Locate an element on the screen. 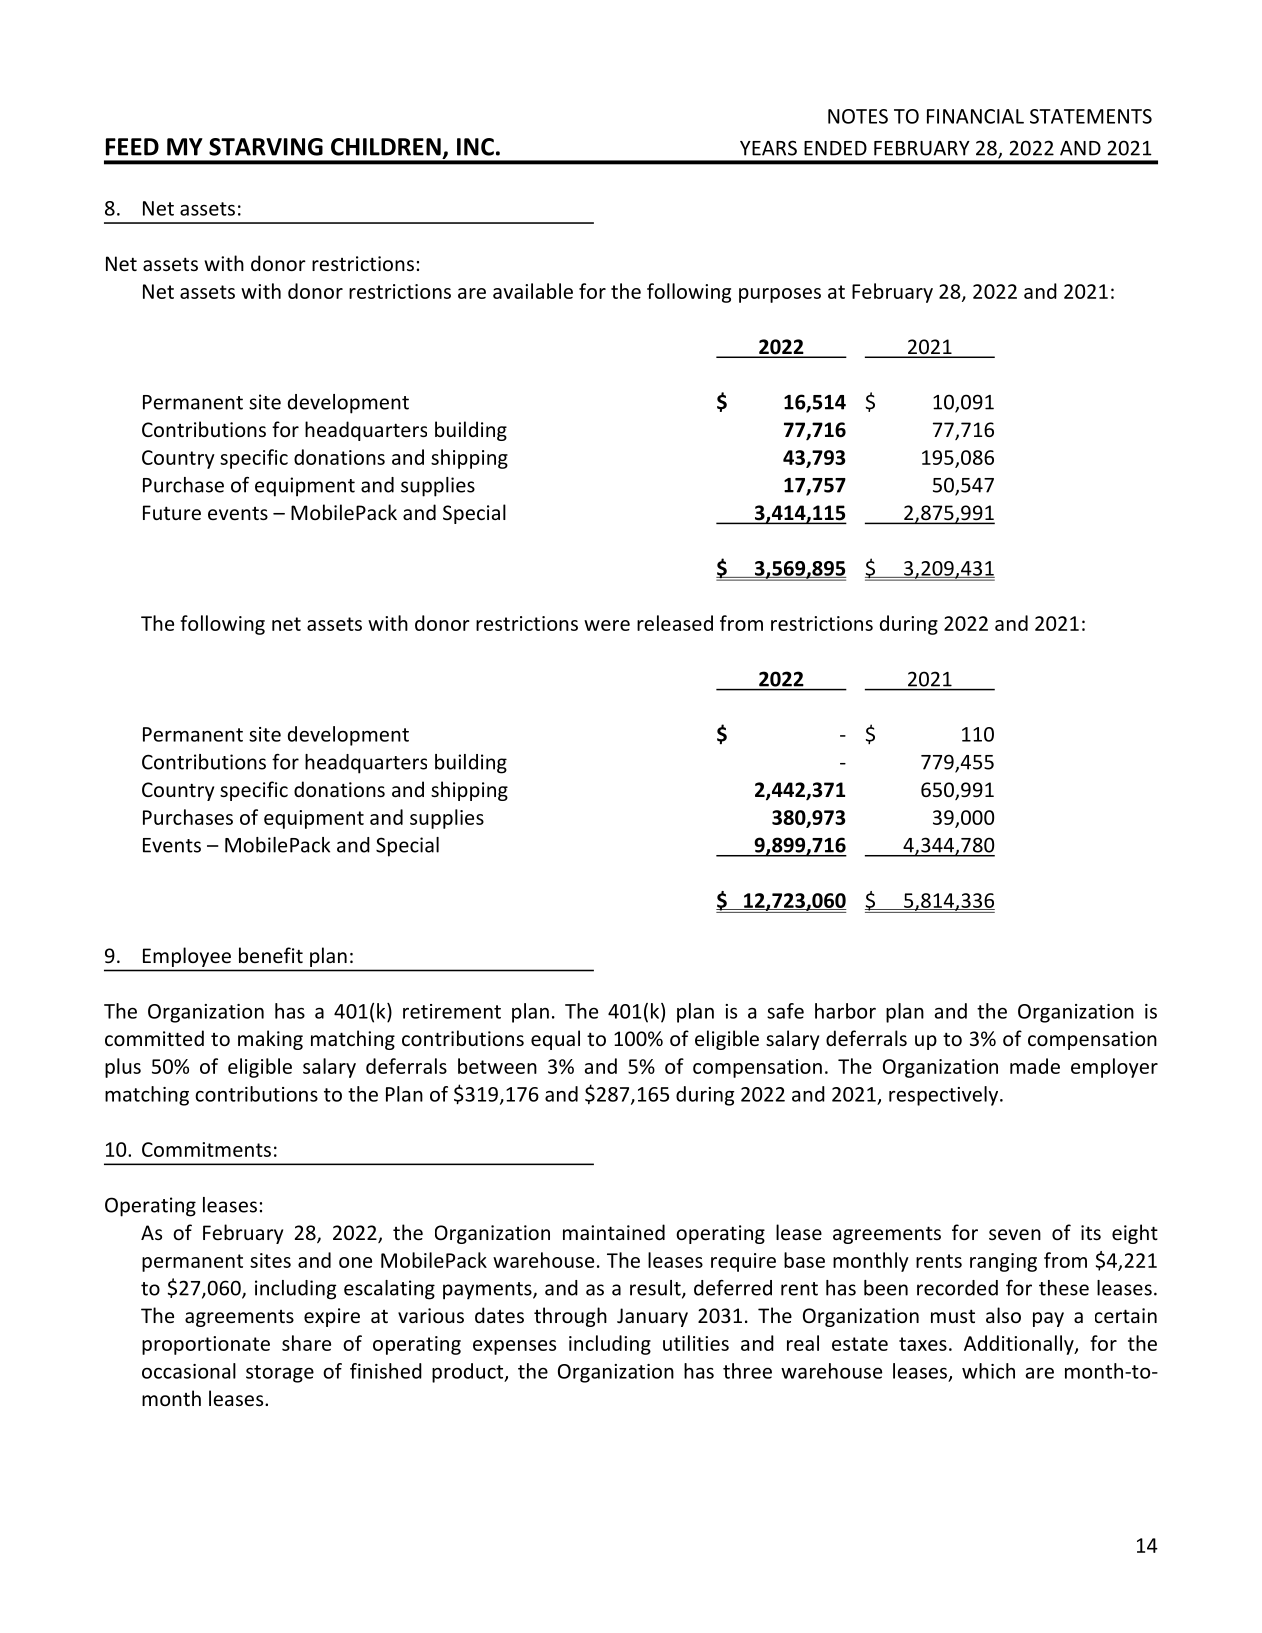 The width and height of the screenshot is (1262, 1633). YEARS is located at coordinates (768, 148).
